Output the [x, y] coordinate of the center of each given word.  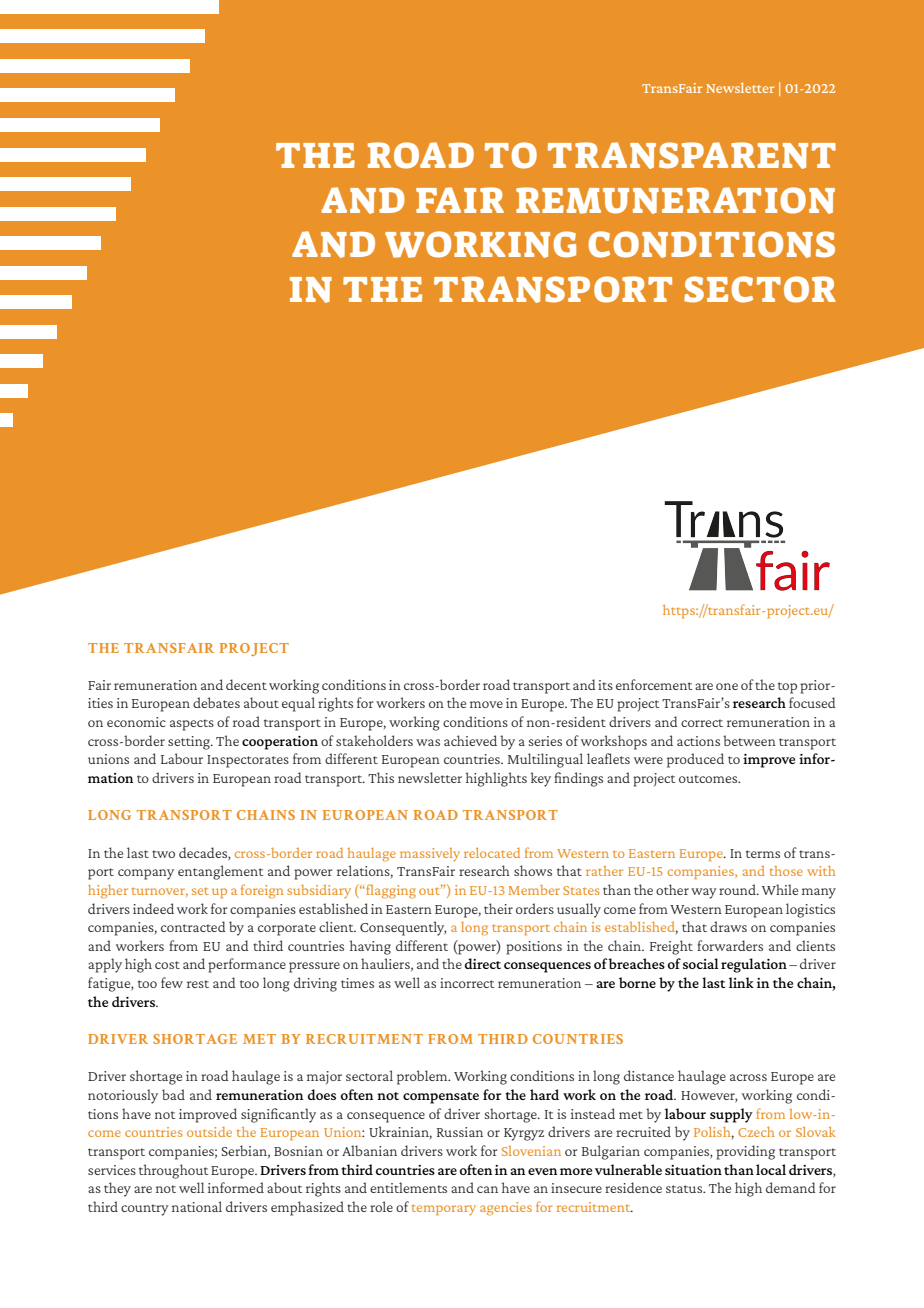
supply [731, 1115]
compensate [441, 1098]
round [738, 889]
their [498, 908]
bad [173, 1094]
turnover [160, 892]
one [727, 686]
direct [483, 963]
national [197, 1206]
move [486, 704]
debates [216, 702]
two [163, 854]
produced [695, 760]
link [741, 982]
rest [198, 984]
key [540, 779]
